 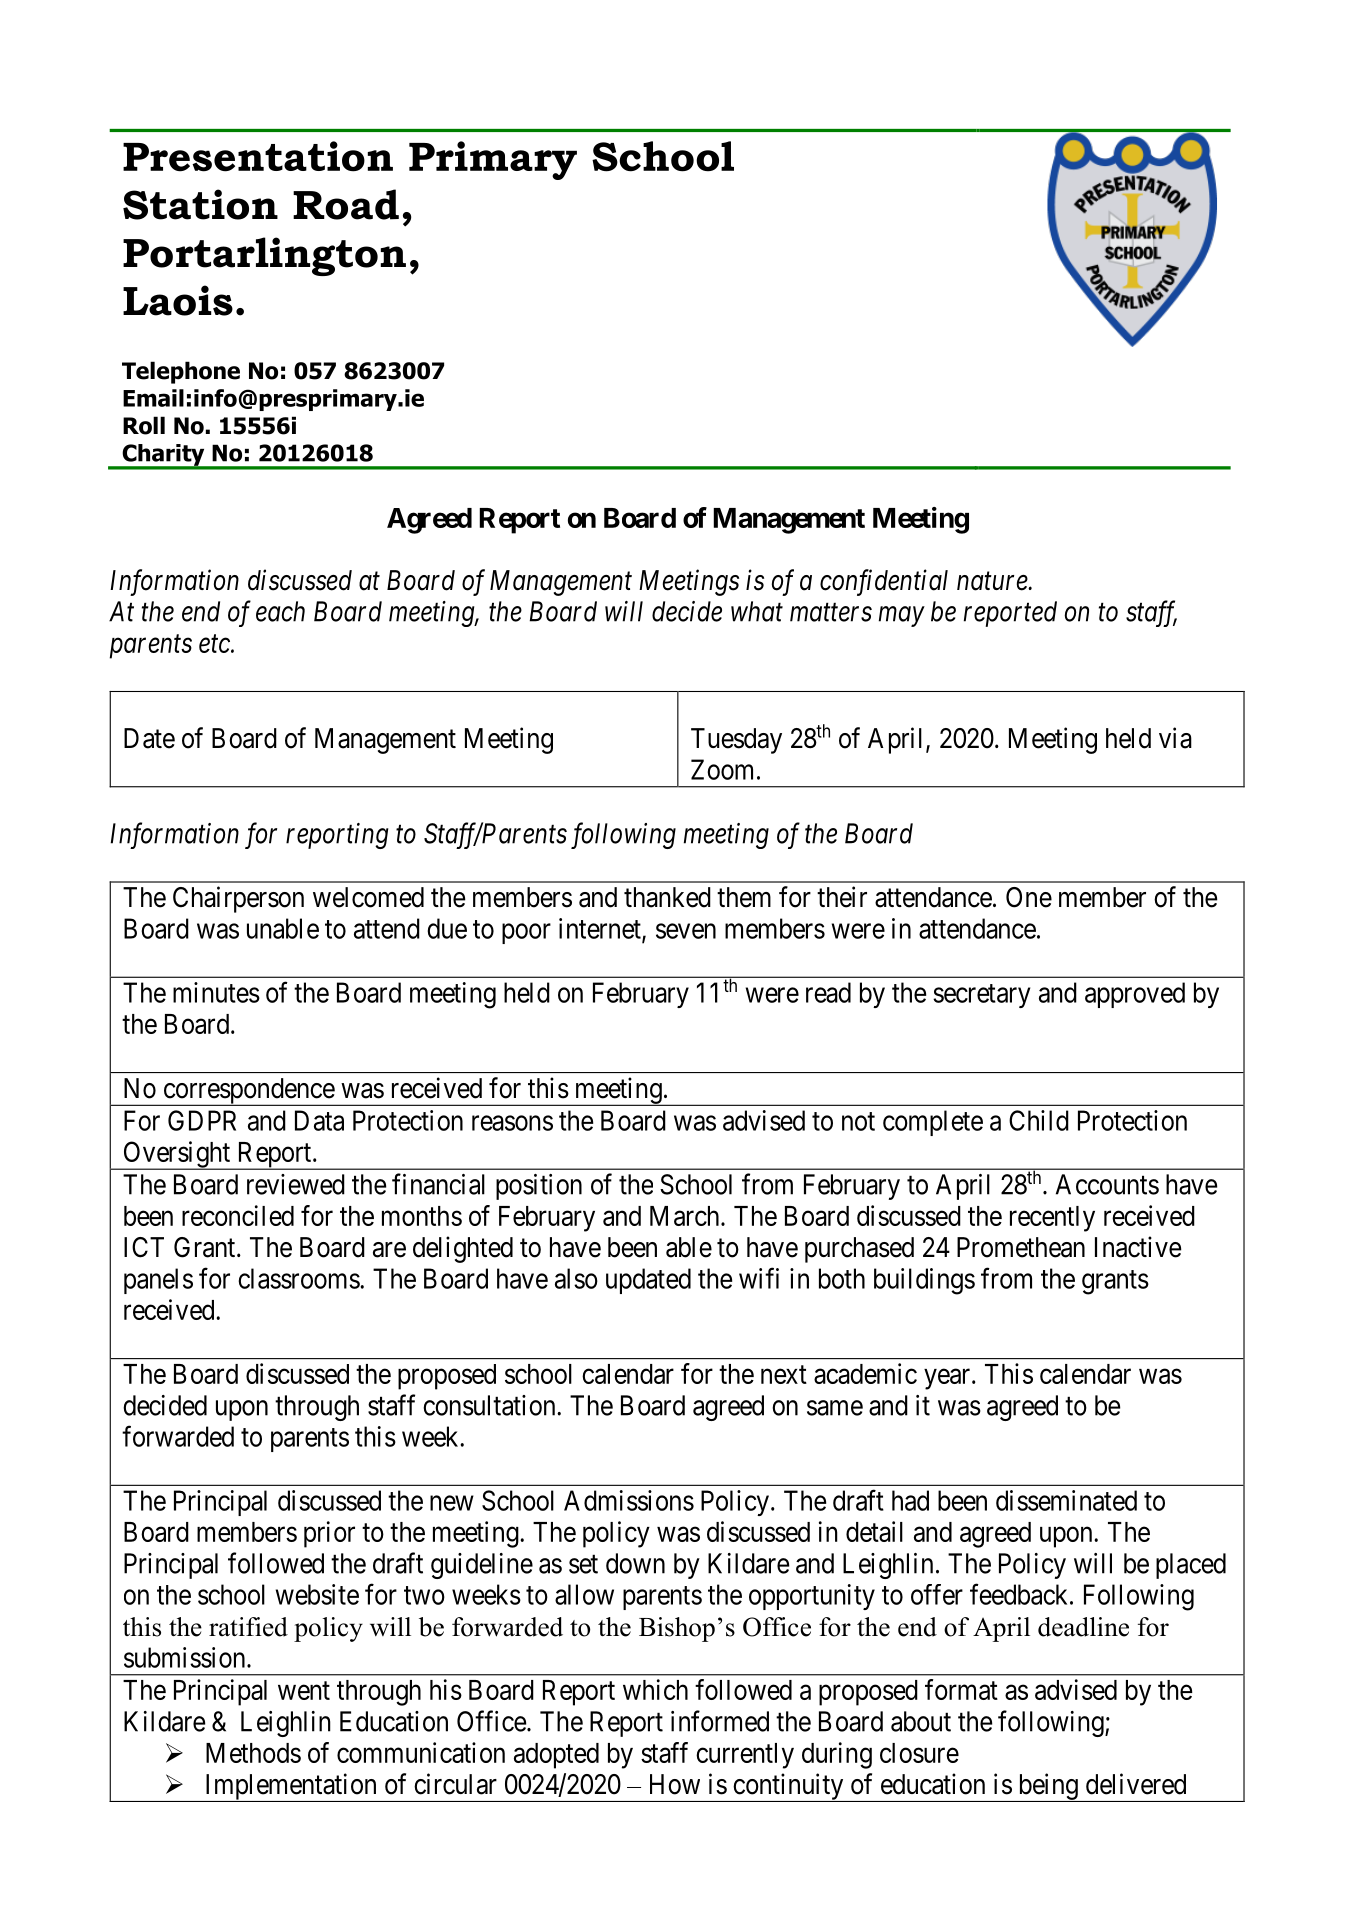 What do you see at coordinates (258, 156) in the screenshot?
I see `Presentation` at bounding box center [258, 156].
